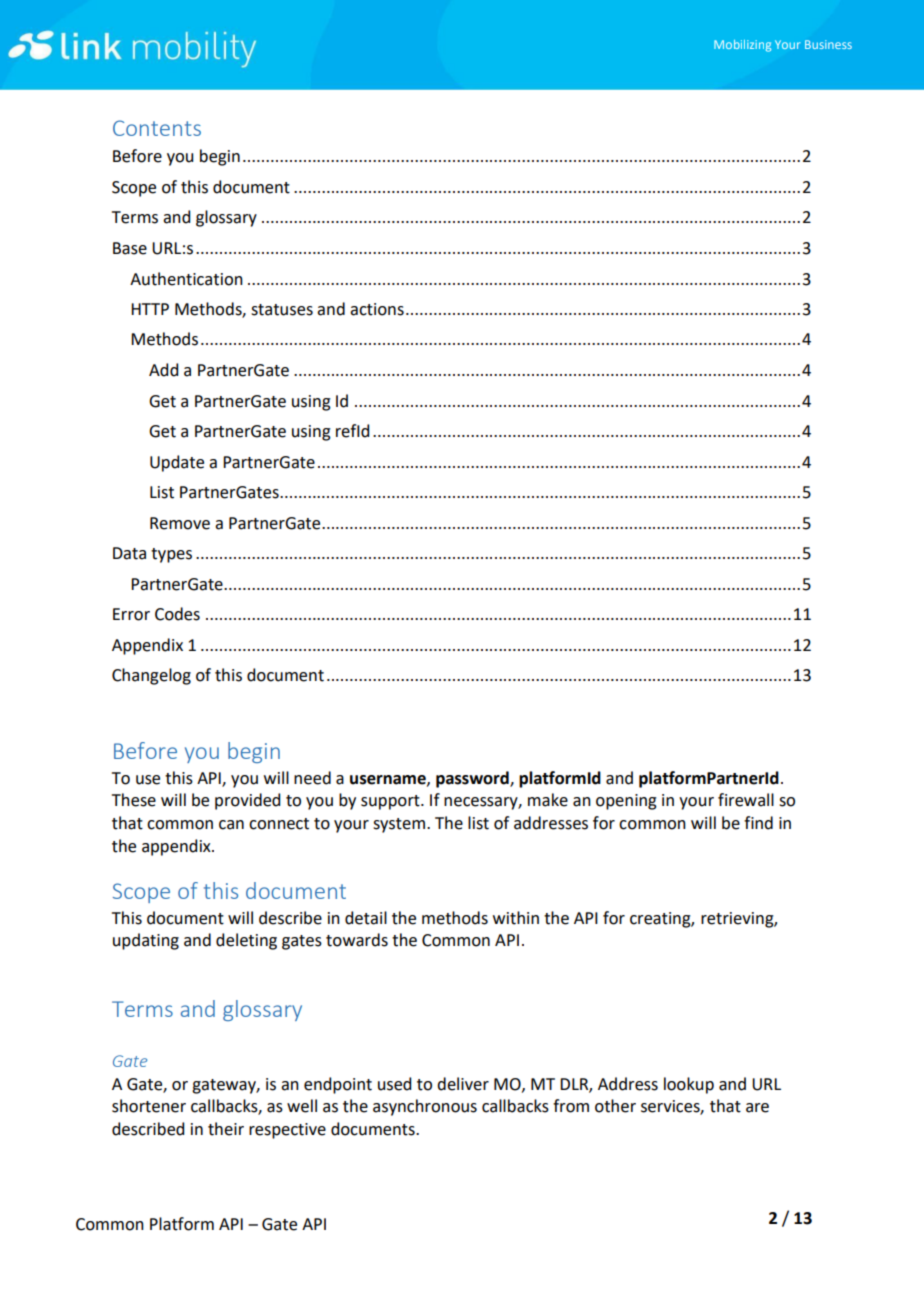 This screenshot has height=1308, width=924. I want to click on deliver, so click(463, 1084).
